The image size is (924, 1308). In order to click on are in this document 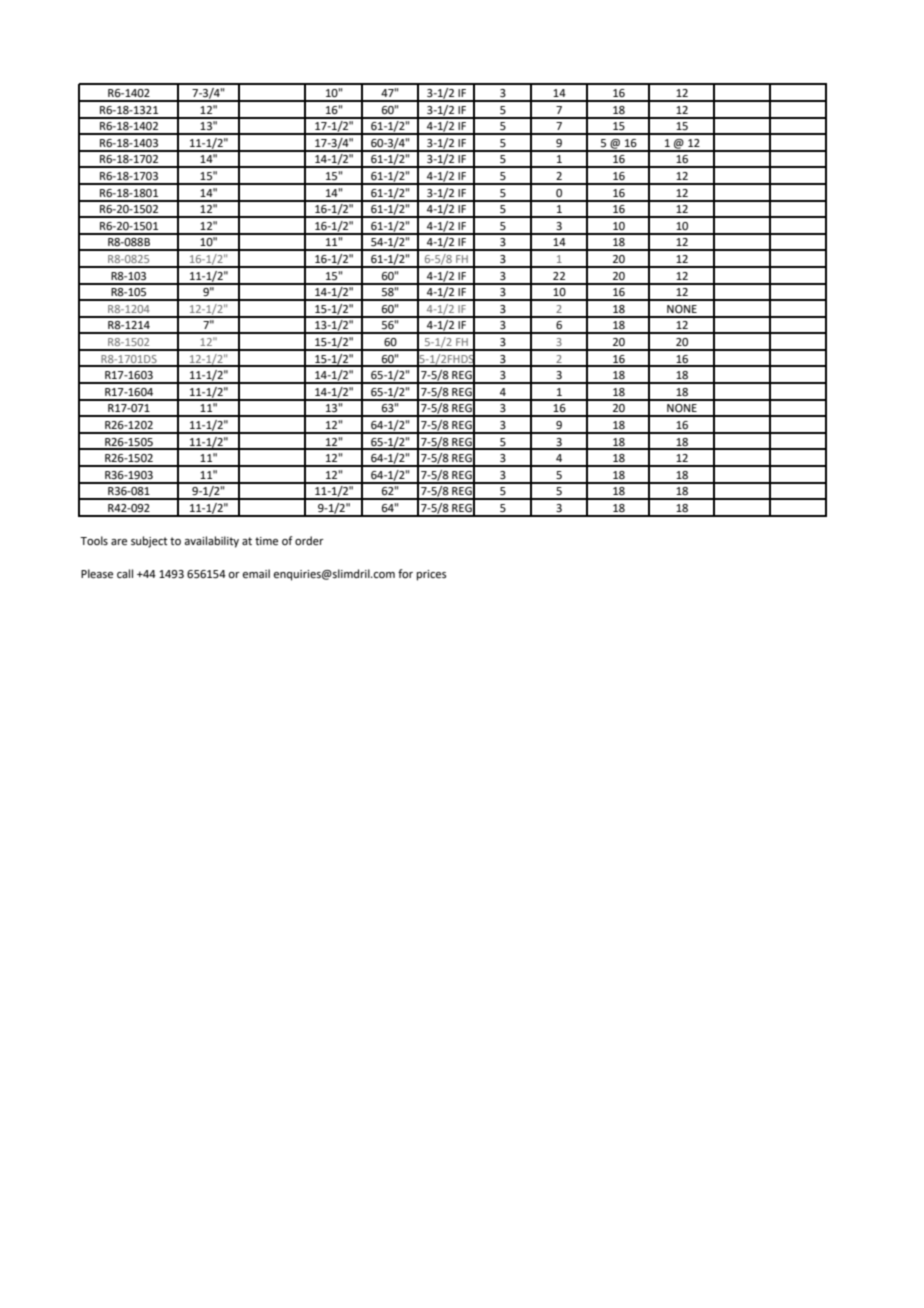, I will do `click(119, 542)`.
